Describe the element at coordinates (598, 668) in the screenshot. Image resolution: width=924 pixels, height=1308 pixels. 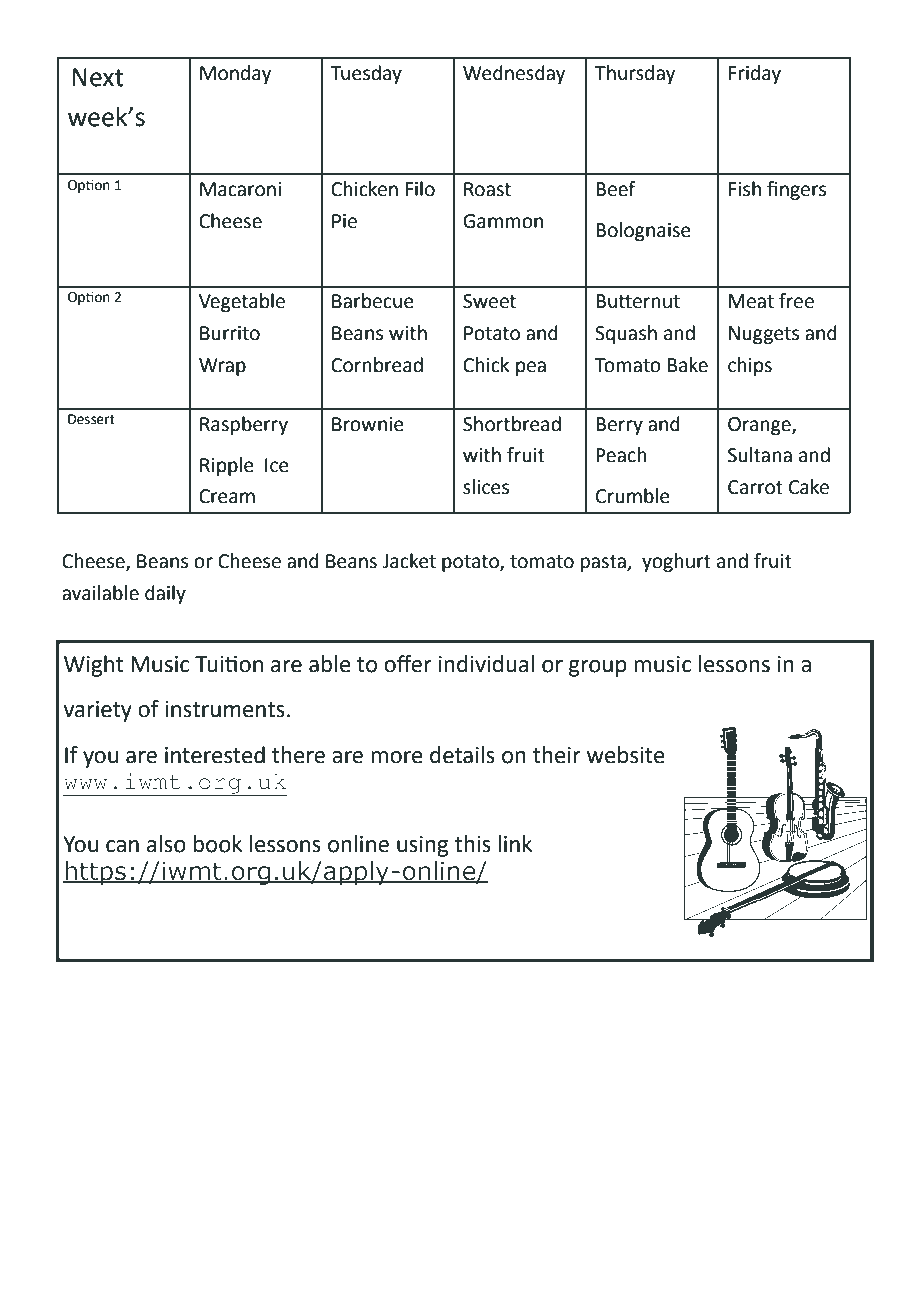
I see `group` at that location.
